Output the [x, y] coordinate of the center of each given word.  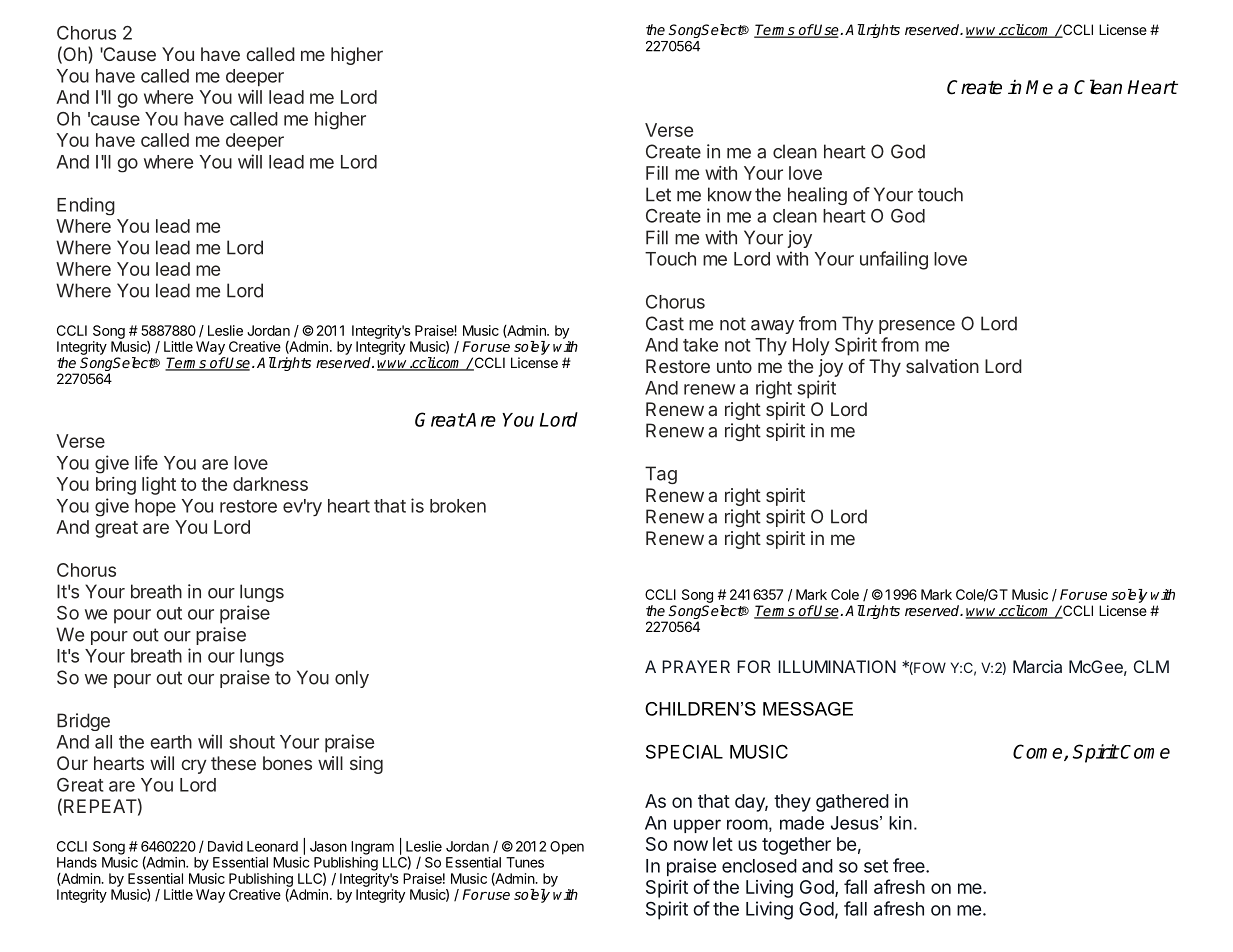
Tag [661, 475]
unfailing [894, 260]
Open [567, 848]
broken [458, 506]
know [730, 194]
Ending [86, 206]
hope [155, 507]
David [225, 846]
